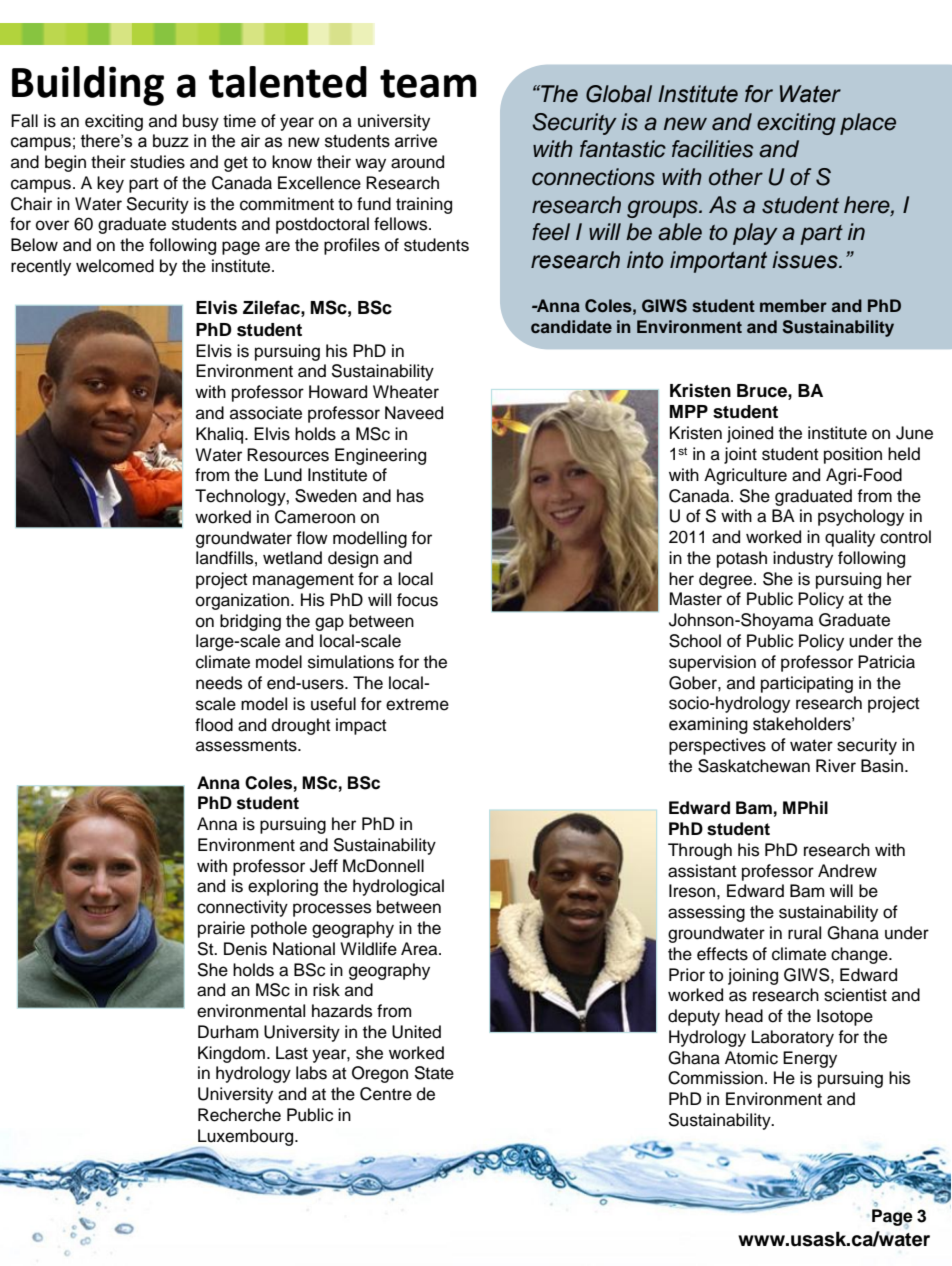 This document has height=1266, width=952. I want to click on rural, so click(804, 933).
